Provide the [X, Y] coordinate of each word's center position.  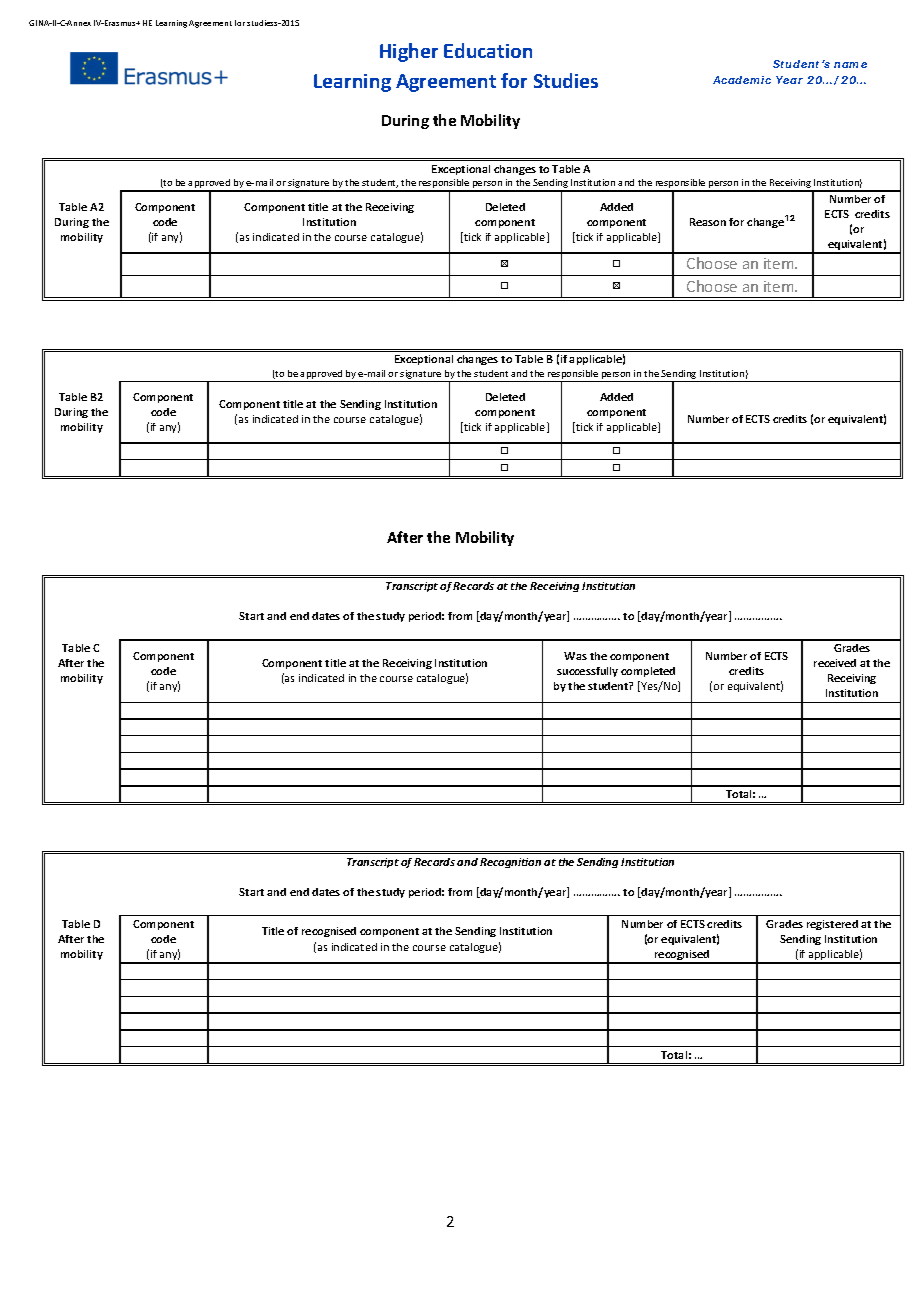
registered [832, 925]
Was [575, 656]
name [850, 65]
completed [648, 672]
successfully [587, 672]
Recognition [510, 863]
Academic [742, 80]
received [835, 663]
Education [488, 50]
